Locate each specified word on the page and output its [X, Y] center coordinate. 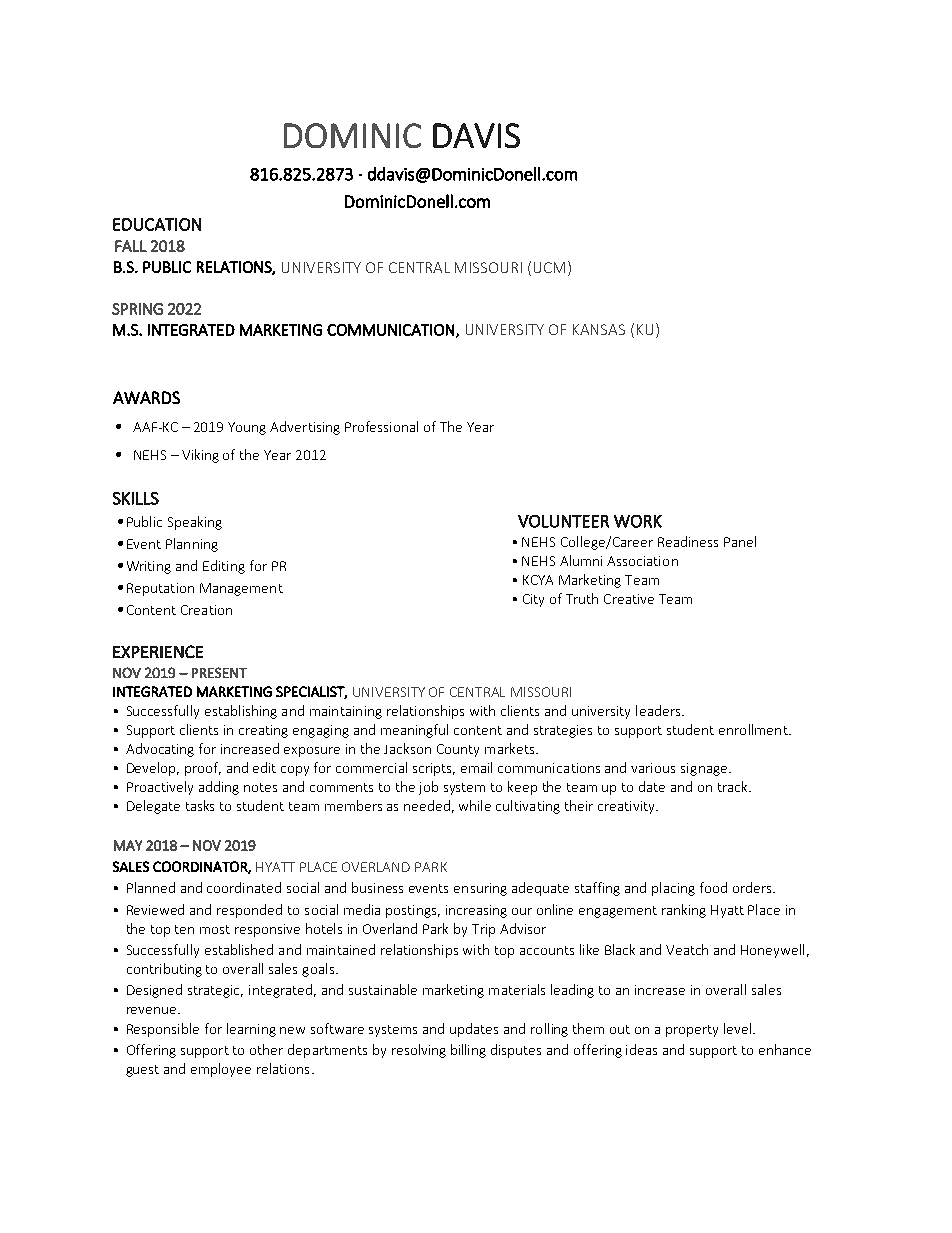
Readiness [688, 541]
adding [219, 788]
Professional [381, 426]
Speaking [195, 523]
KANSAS [599, 329]
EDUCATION [157, 224]
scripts [434, 769]
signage [704, 769]
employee [221, 1070]
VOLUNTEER [563, 521]
